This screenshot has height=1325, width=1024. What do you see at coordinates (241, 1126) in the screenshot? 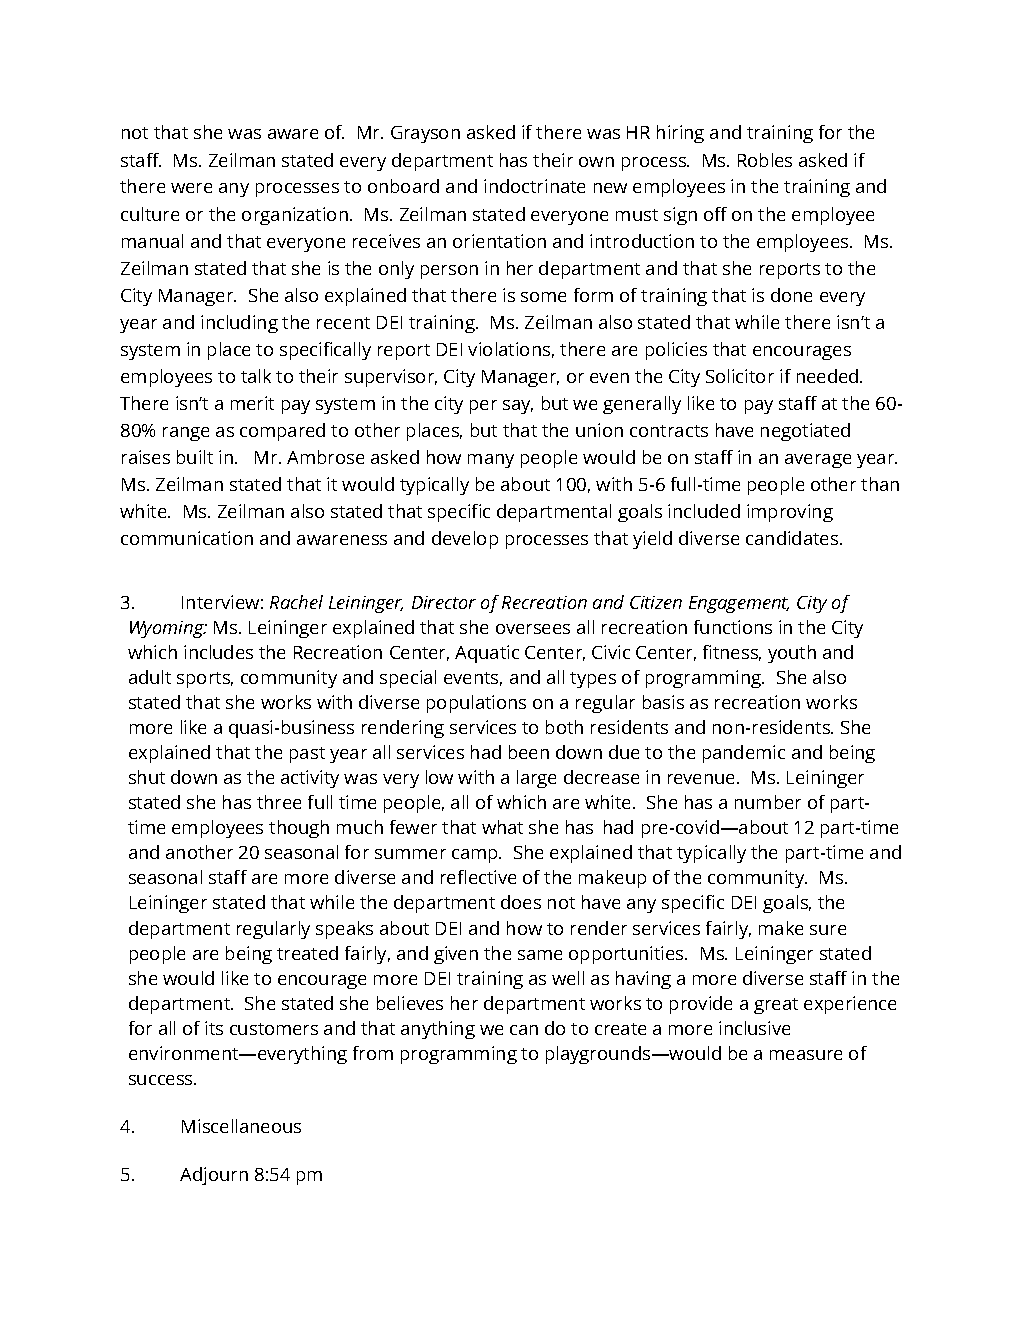
I see `Miscellaneous` at bounding box center [241, 1126].
